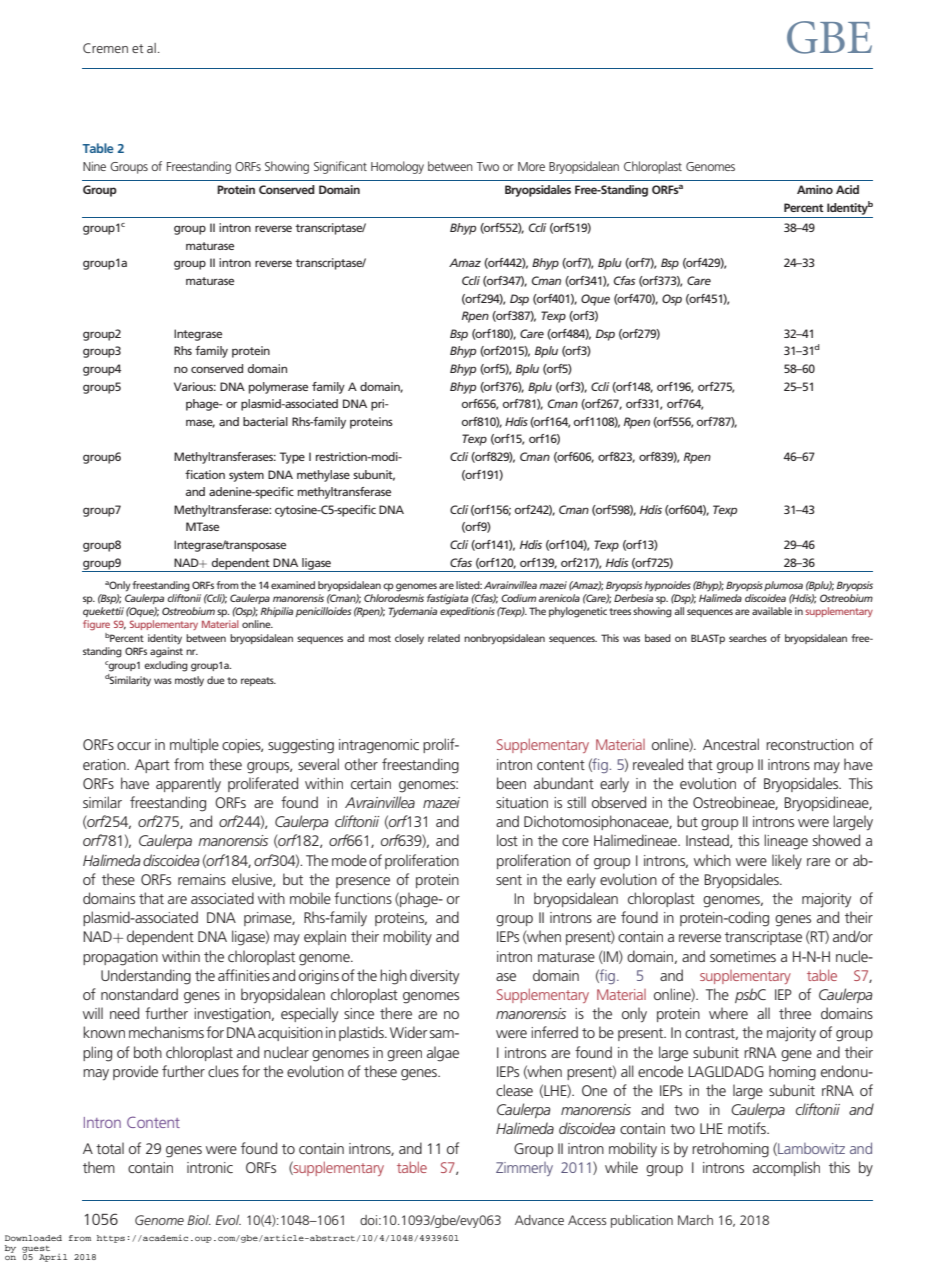  What do you see at coordinates (731, 744) in the screenshot?
I see `Ancestral` at bounding box center [731, 744].
